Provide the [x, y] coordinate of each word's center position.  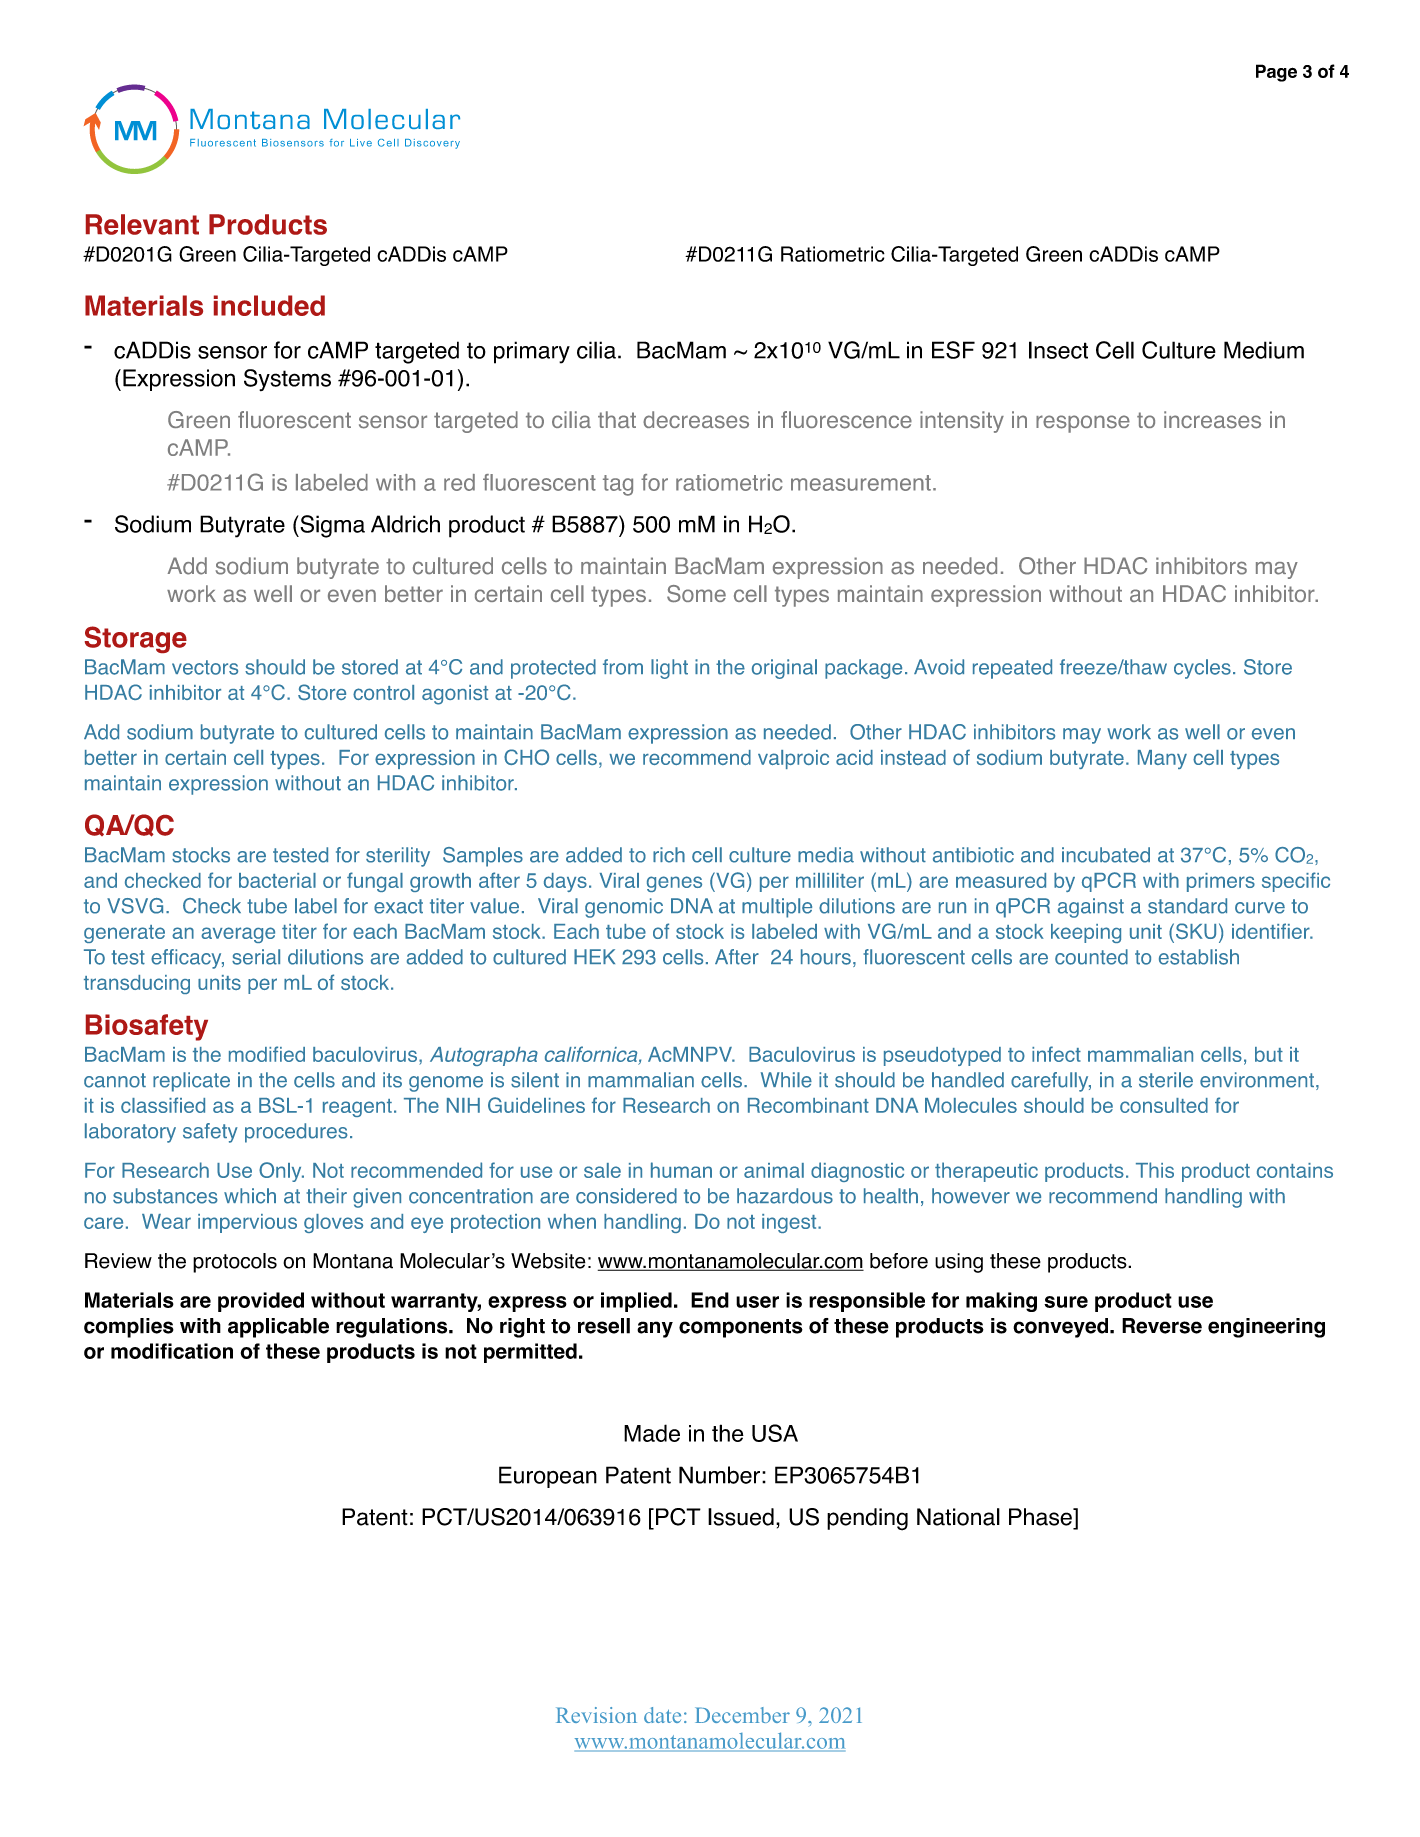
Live [361, 143]
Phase [1041, 1517]
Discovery [432, 144]
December [742, 1715]
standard [1187, 906]
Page [1276, 73]
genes [674, 884]
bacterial [277, 880]
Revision [596, 1715]
